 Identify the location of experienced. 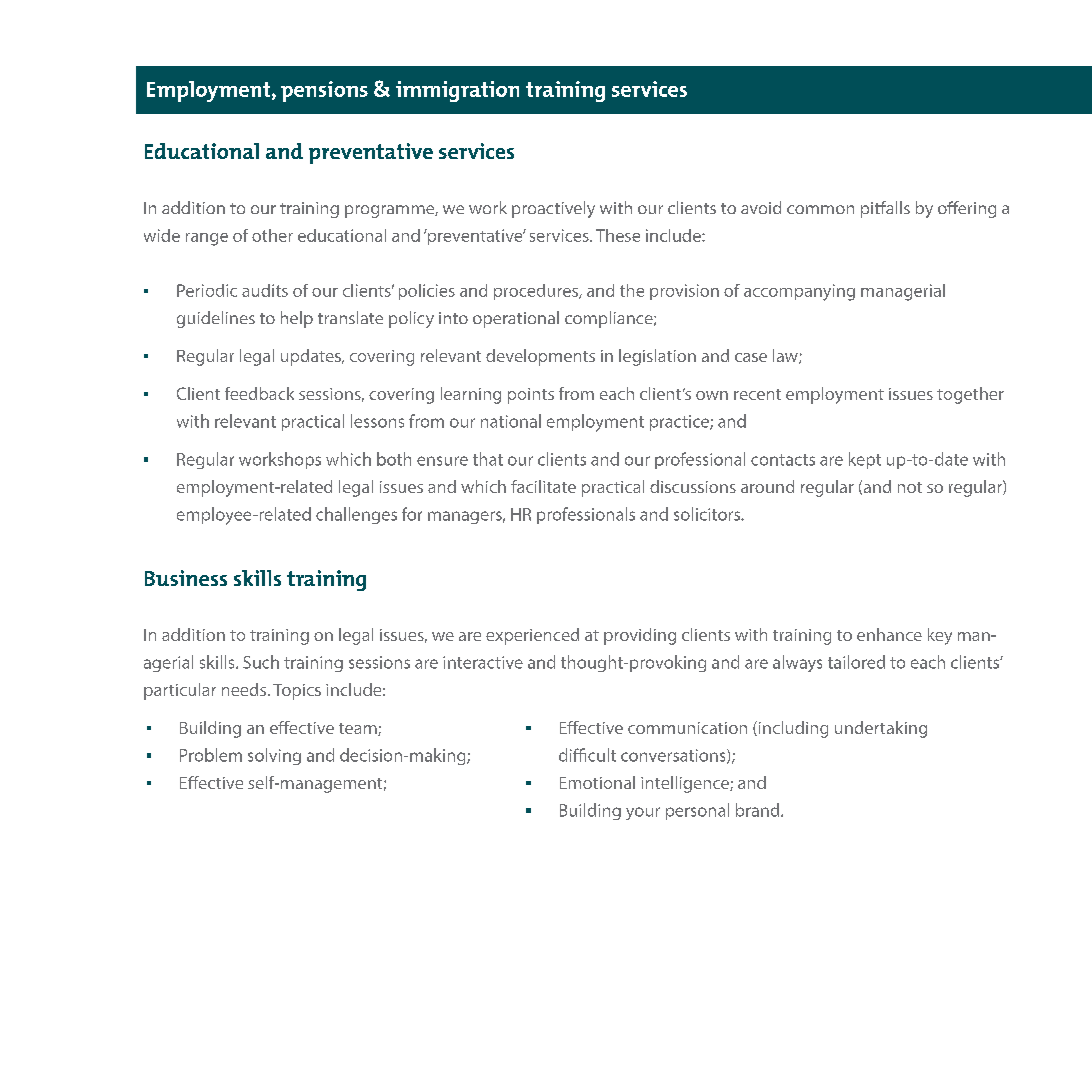
(532, 636).
